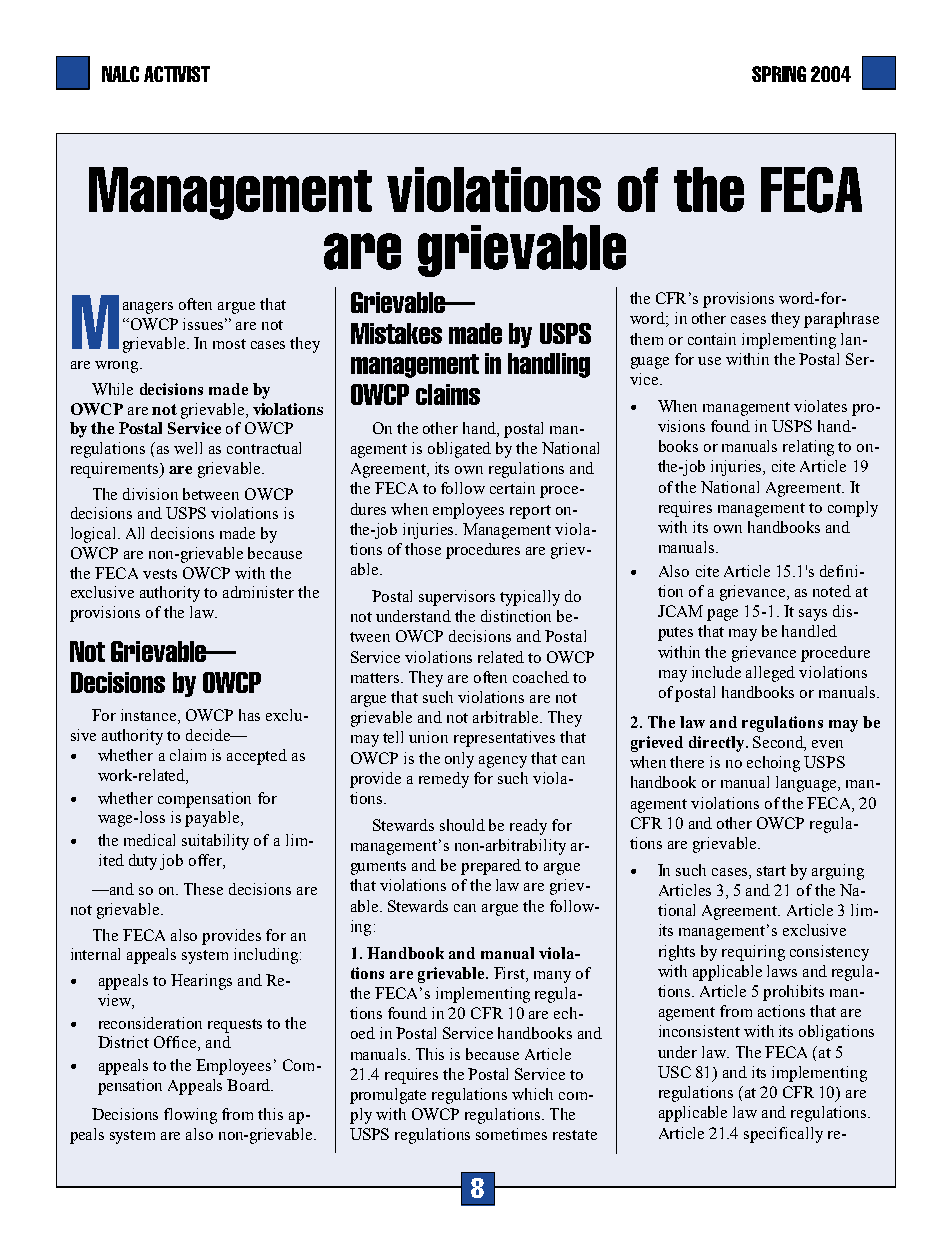  What do you see at coordinates (511, 1134) in the screenshot?
I see `sometimes` at bounding box center [511, 1134].
